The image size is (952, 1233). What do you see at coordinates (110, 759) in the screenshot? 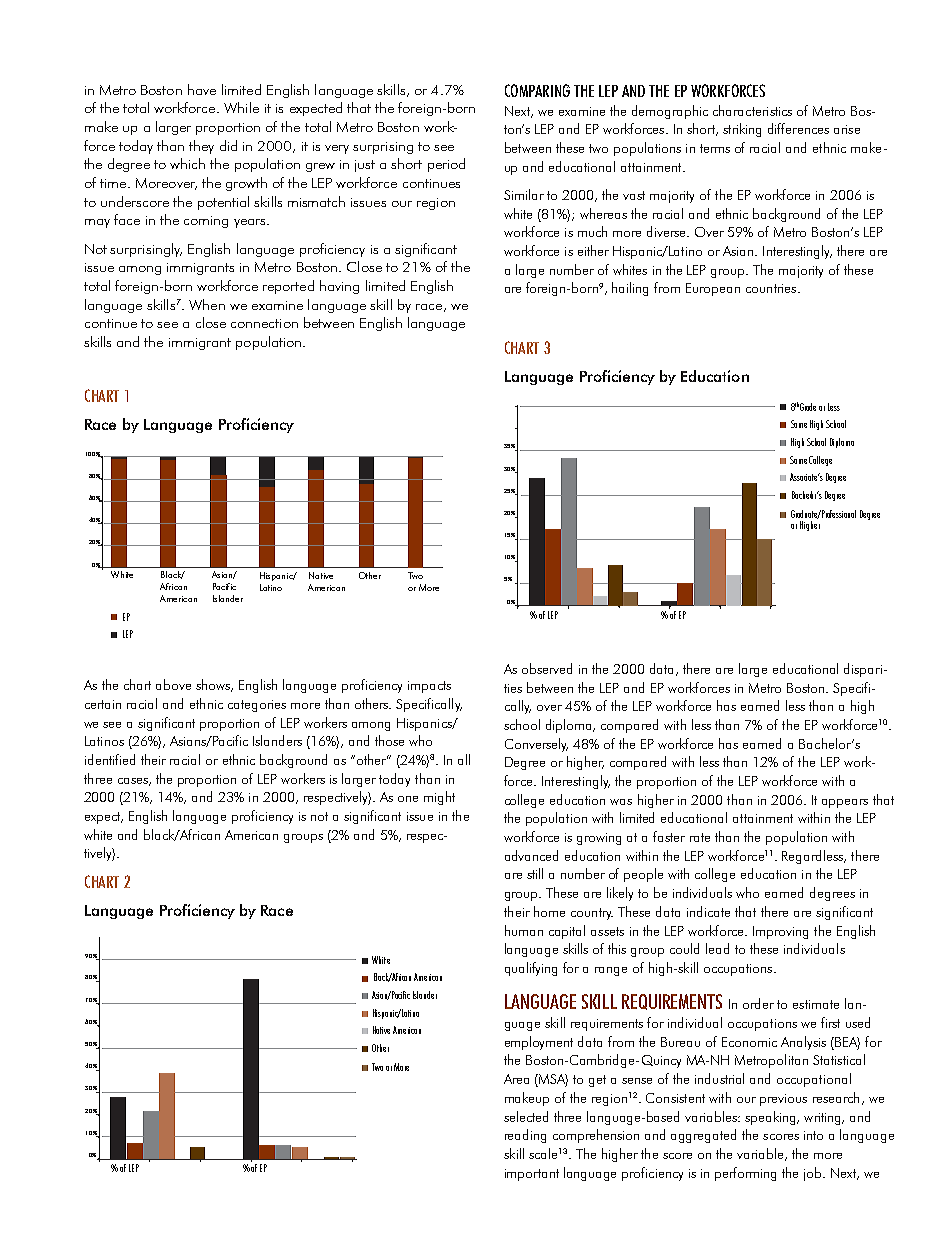
I see `identified` at bounding box center [110, 759].
